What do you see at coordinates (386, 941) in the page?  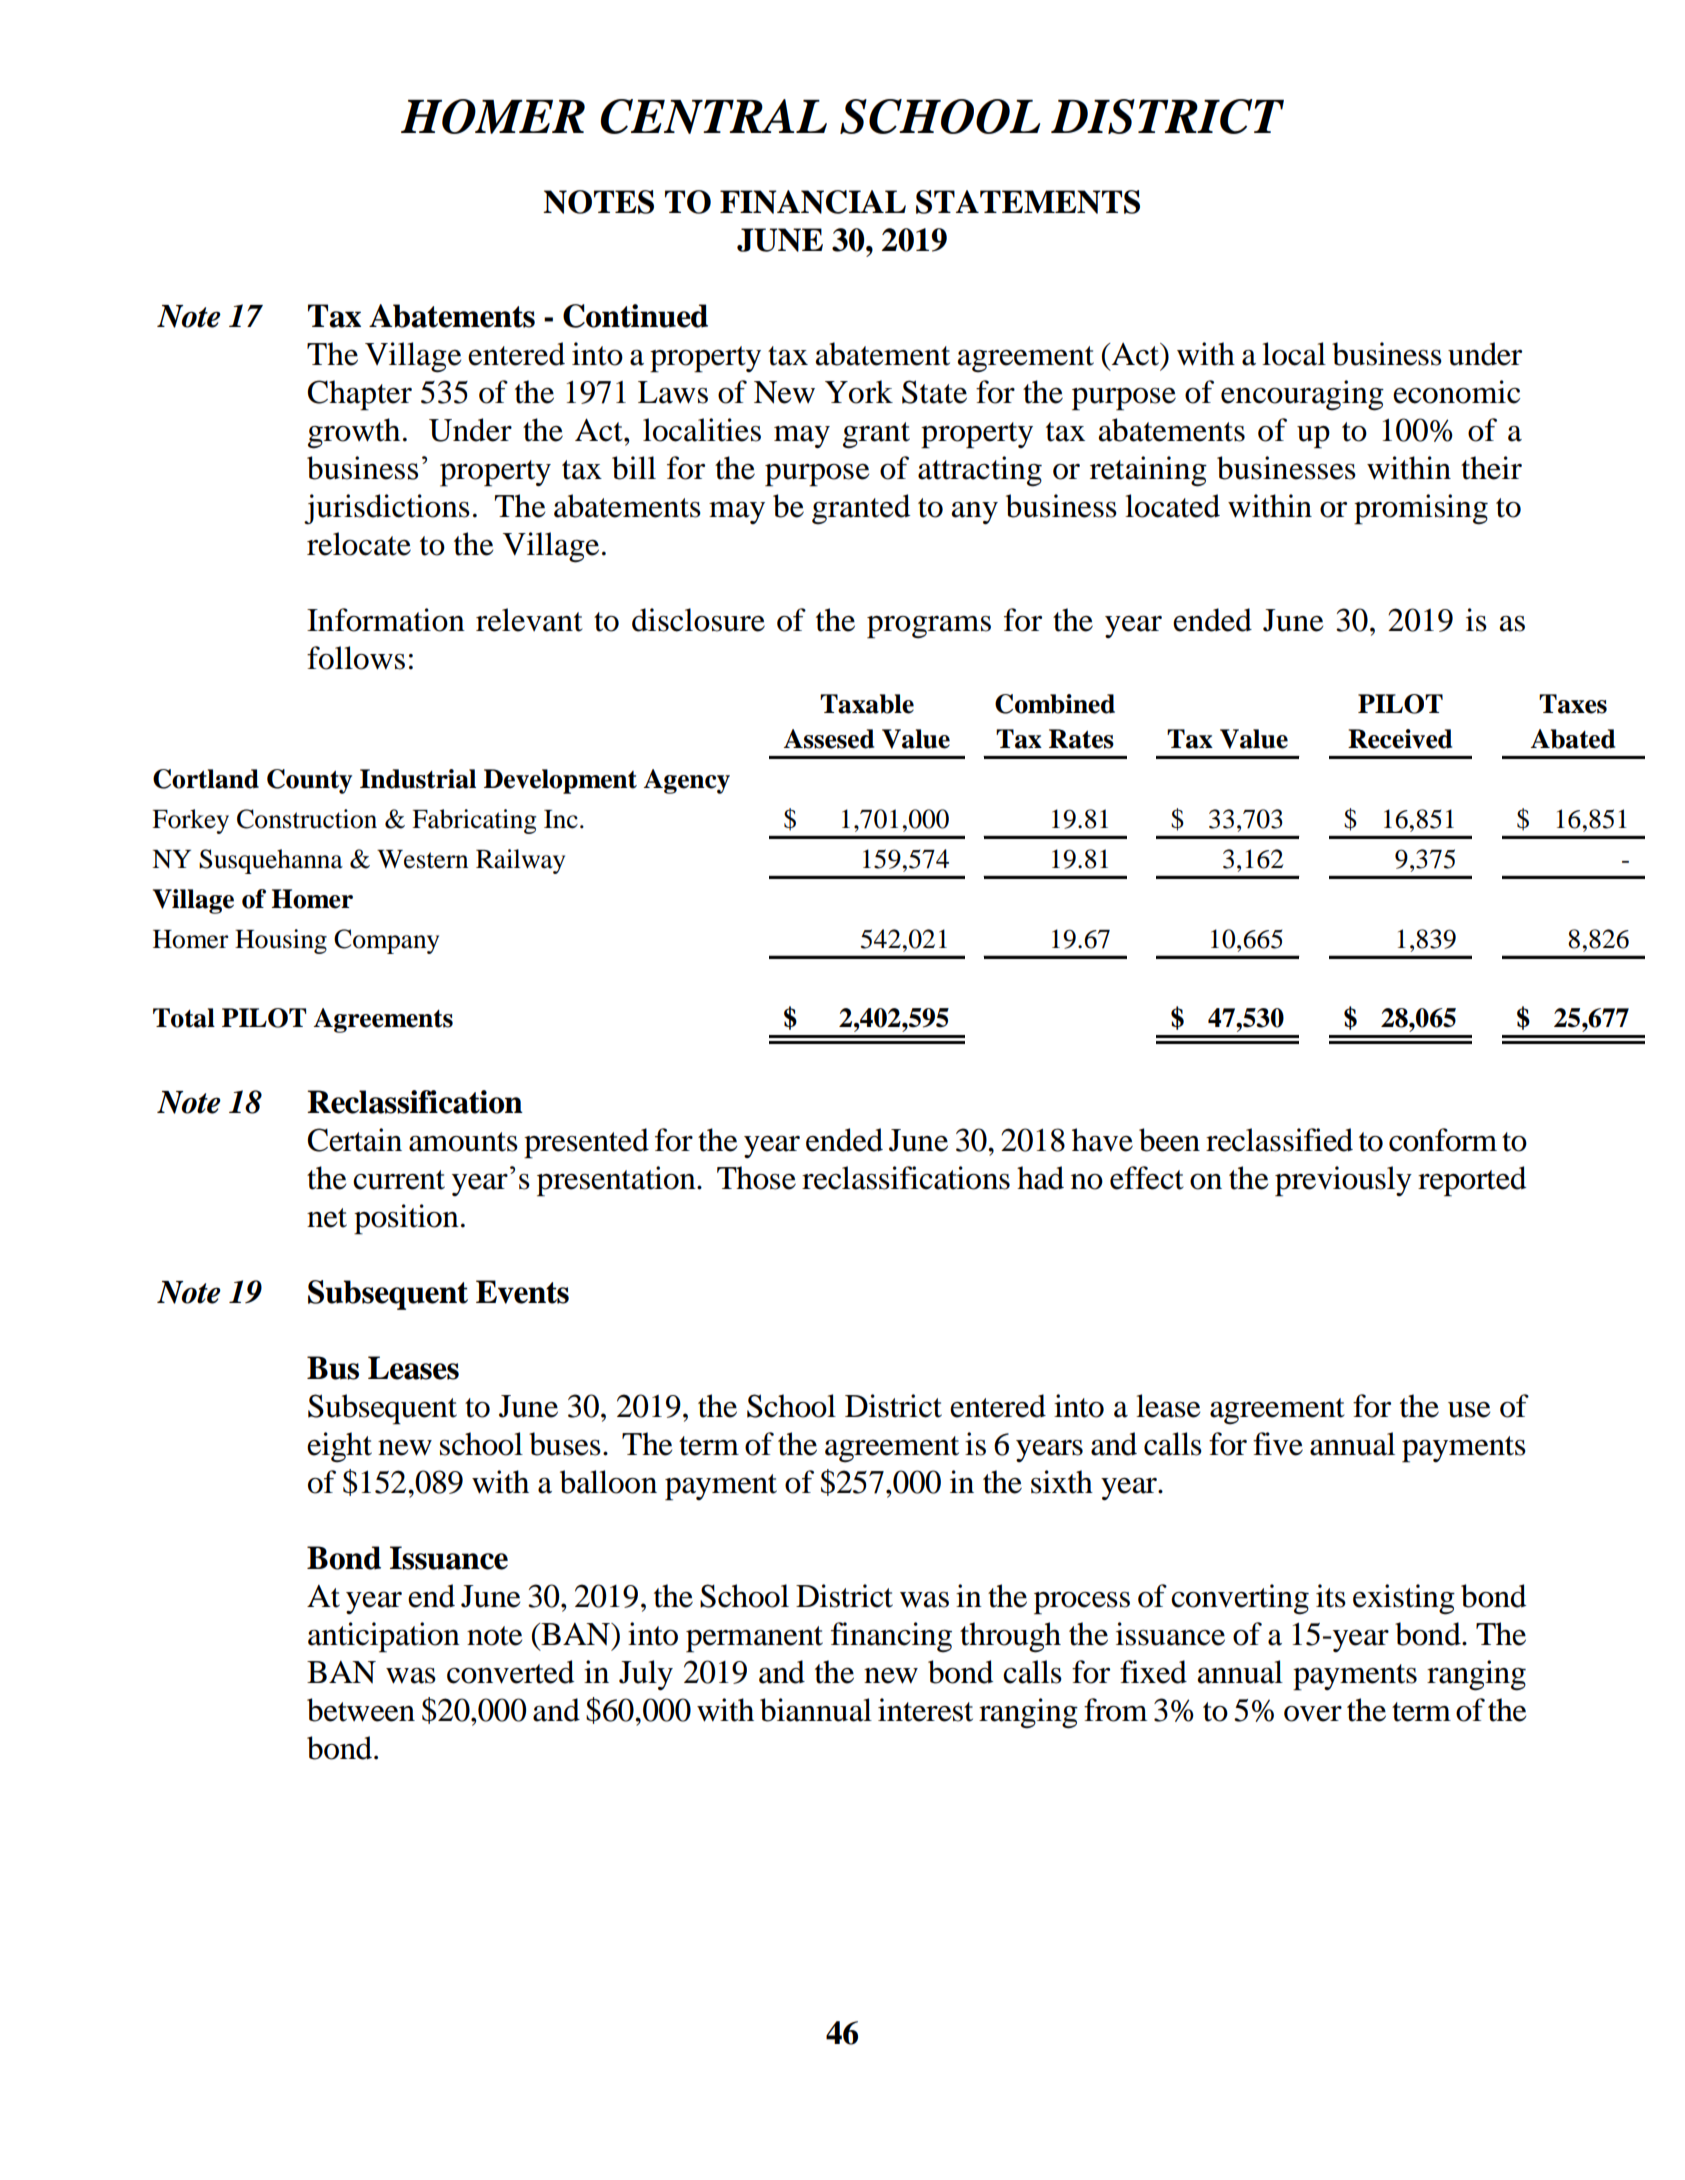 I see `Company` at bounding box center [386, 941].
